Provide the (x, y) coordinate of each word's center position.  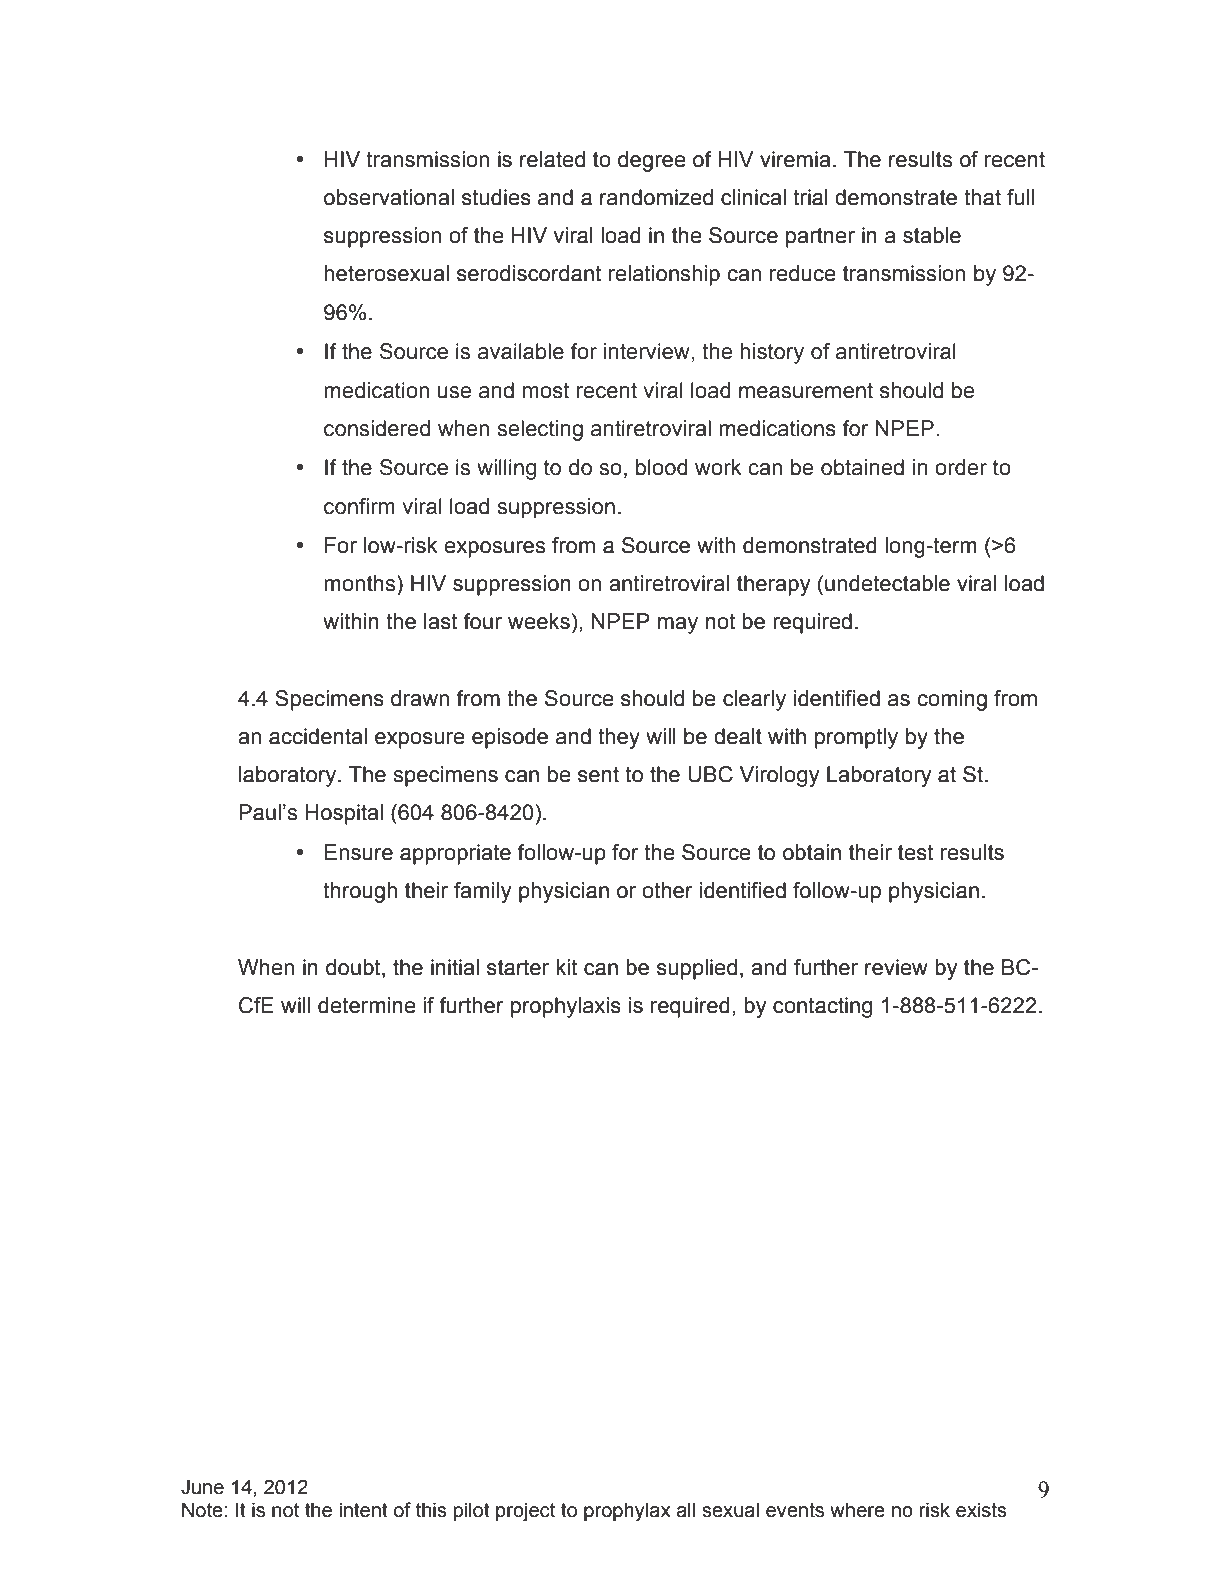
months (361, 583)
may (678, 625)
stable (932, 235)
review (896, 967)
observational (389, 197)
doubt (354, 967)
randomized (656, 197)
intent (364, 1510)
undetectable (887, 583)
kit (567, 967)
